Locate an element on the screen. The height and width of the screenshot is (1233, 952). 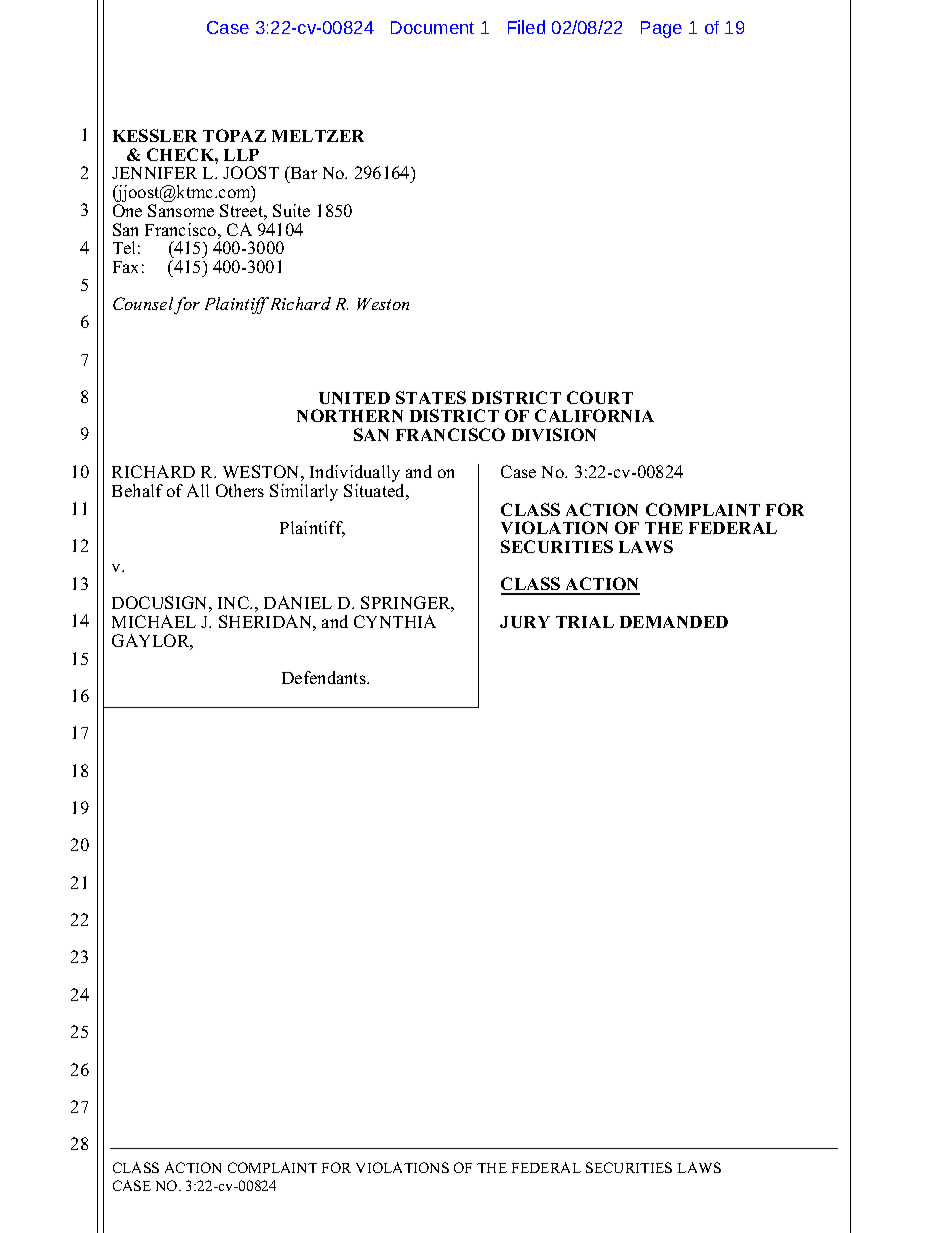
Filed is located at coordinates (526, 27).
